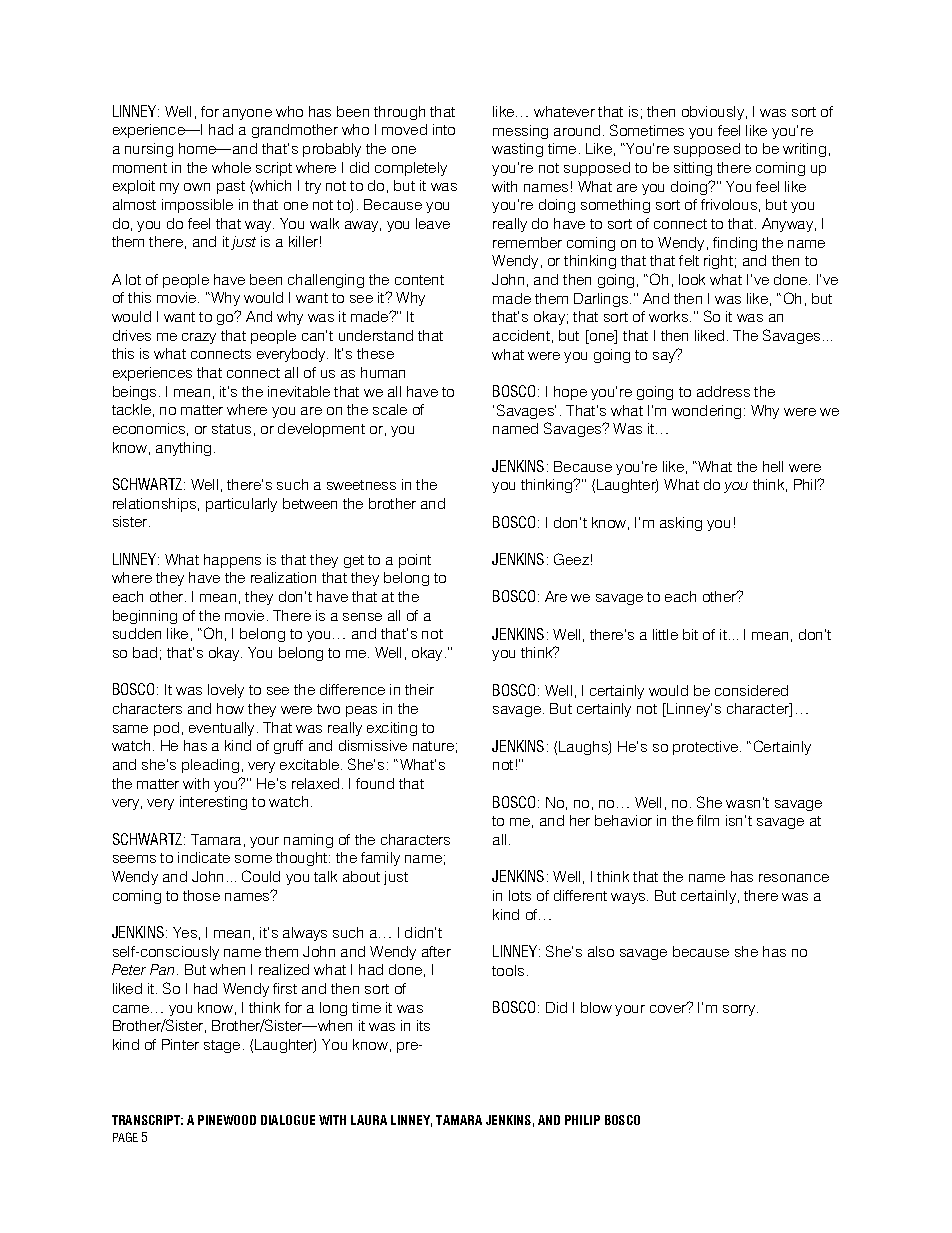 The height and width of the screenshot is (1233, 952). I want to click on film, so click(708, 820).
